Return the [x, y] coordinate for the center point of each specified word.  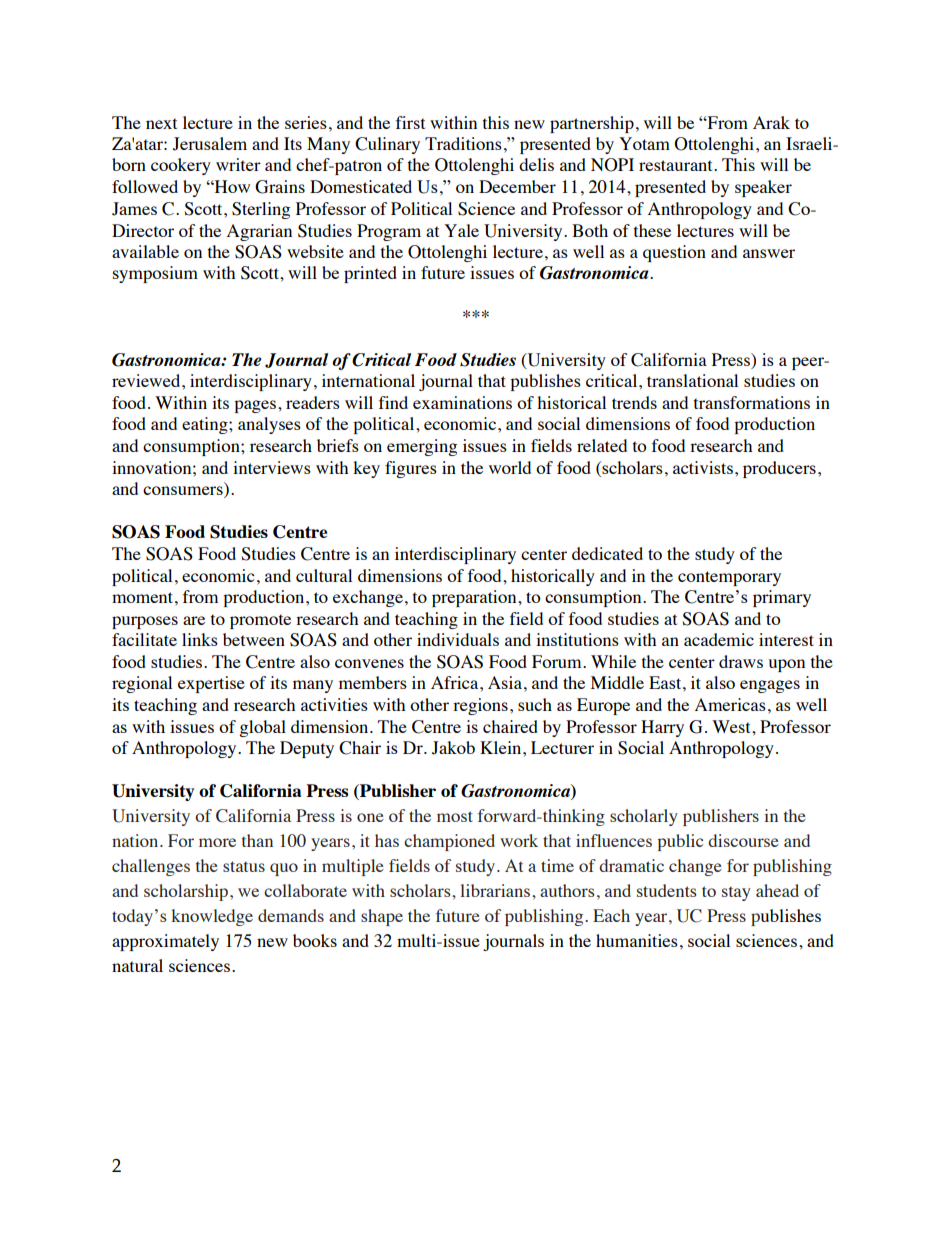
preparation [475, 598]
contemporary [729, 578]
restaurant [677, 165]
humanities [637, 940]
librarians [496, 890]
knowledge [212, 917]
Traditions [463, 143]
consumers [184, 492]
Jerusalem [210, 144]
